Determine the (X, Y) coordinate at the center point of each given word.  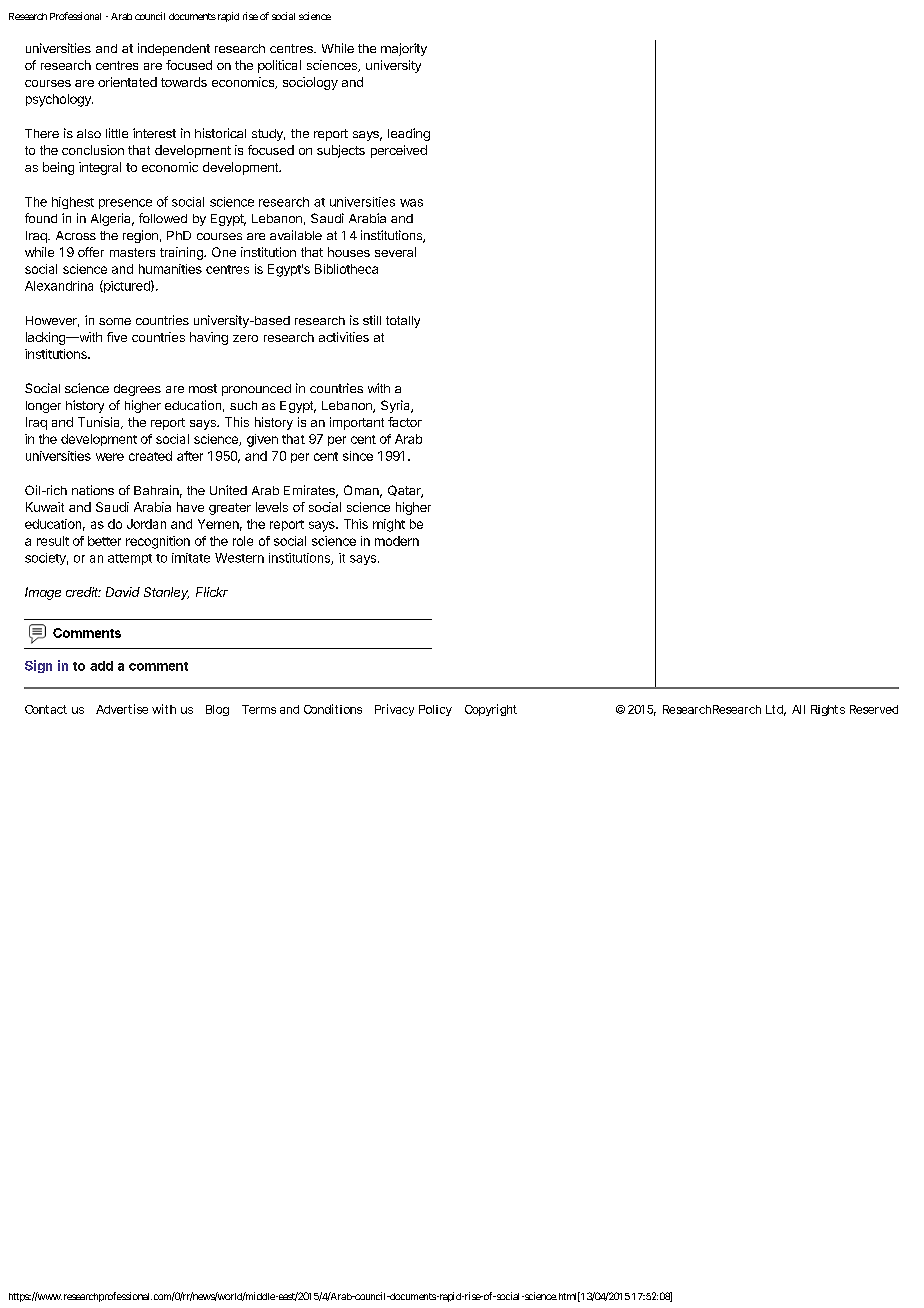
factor (405, 422)
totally (403, 322)
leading (409, 134)
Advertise (122, 709)
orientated (127, 82)
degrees (137, 390)
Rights (828, 710)
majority (404, 49)
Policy (435, 710)
